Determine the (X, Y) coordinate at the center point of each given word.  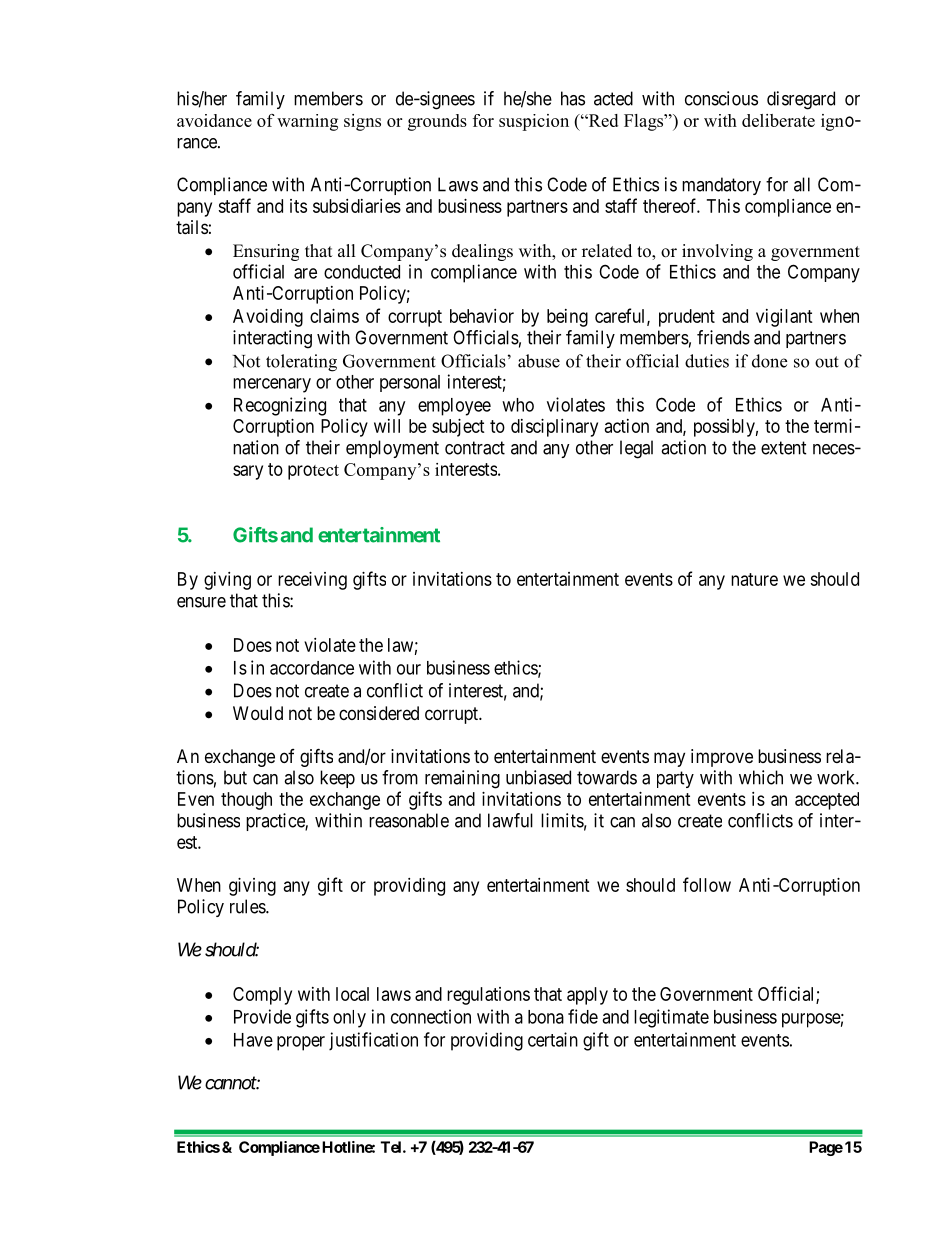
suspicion (534, 122)
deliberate (778, 120)
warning (307, 122)
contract (475, 448)
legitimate (671, 1018)
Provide (262, 1016)
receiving (312, 581)
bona (546, 1017)
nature (754, 579)
